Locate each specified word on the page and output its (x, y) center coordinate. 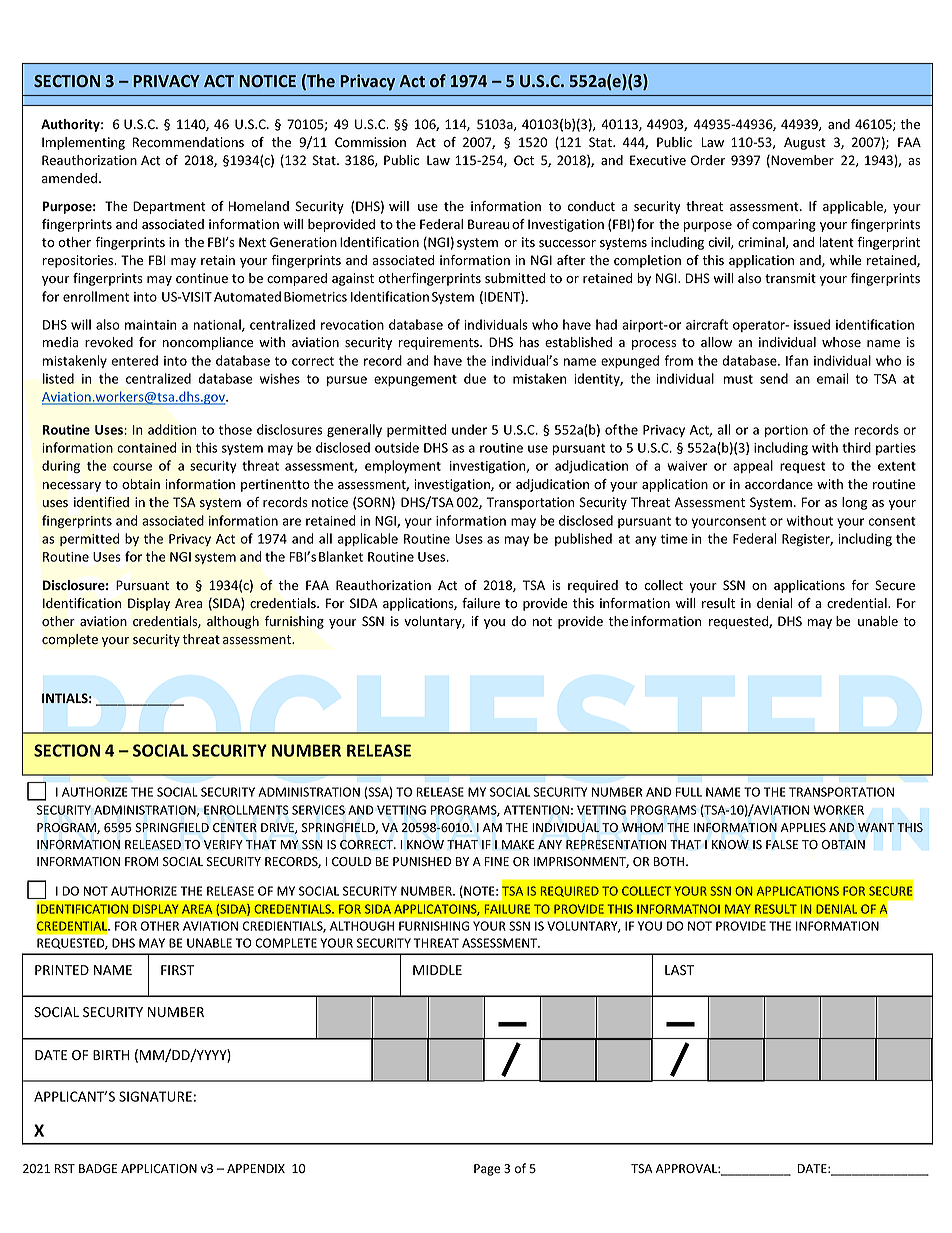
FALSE (782, 844)
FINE (497, 861)
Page (487, 1170)
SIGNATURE (155, 1096)
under (469, 429)
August (805, 143)
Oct (524, 160)
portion (786, 431)
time (674, 539)
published (583, 539)
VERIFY (223, 844)
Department (169, 207)
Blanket (341, 556)
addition (172, 429)
